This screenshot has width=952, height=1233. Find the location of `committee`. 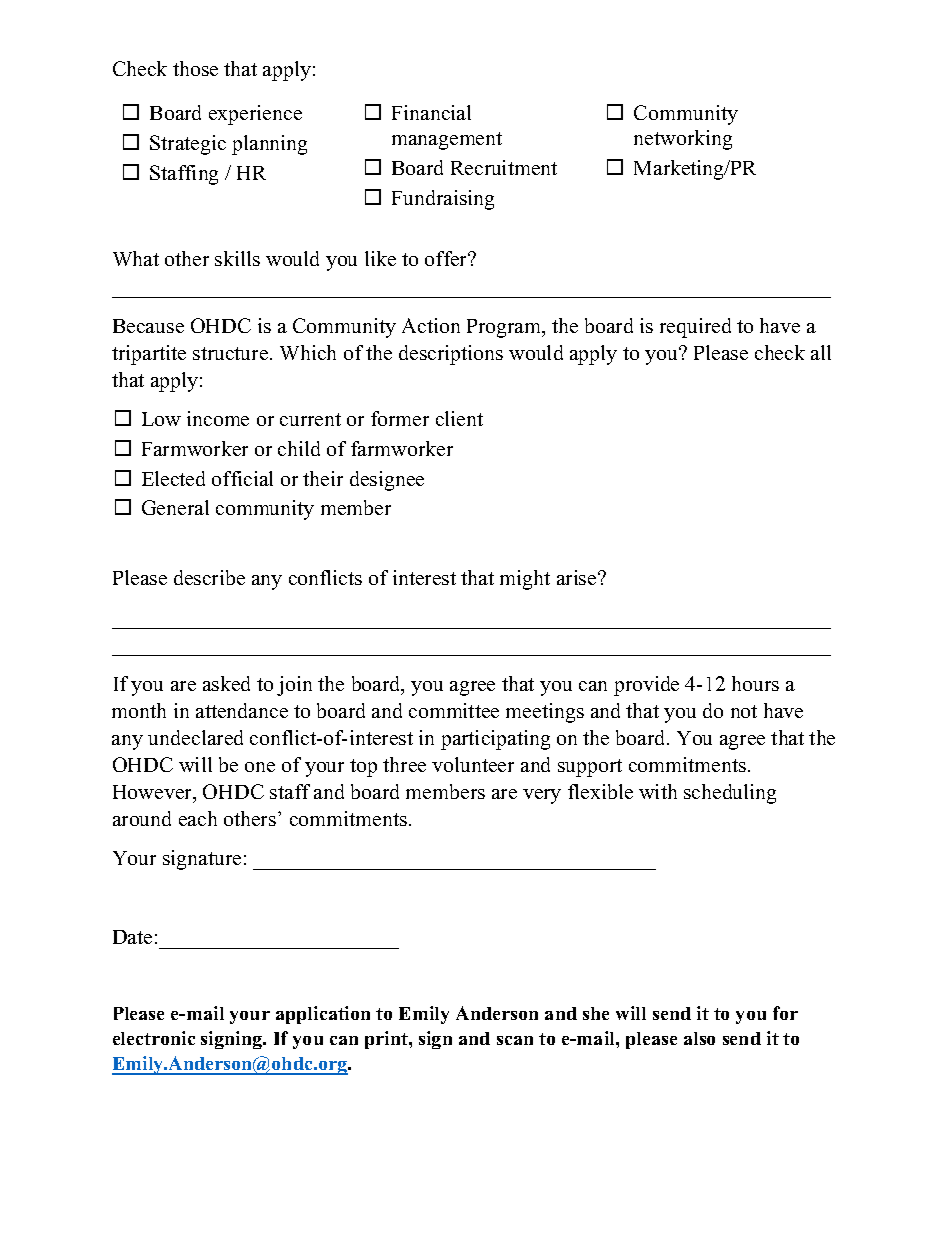

committee is located at coordinates (454, 710).
